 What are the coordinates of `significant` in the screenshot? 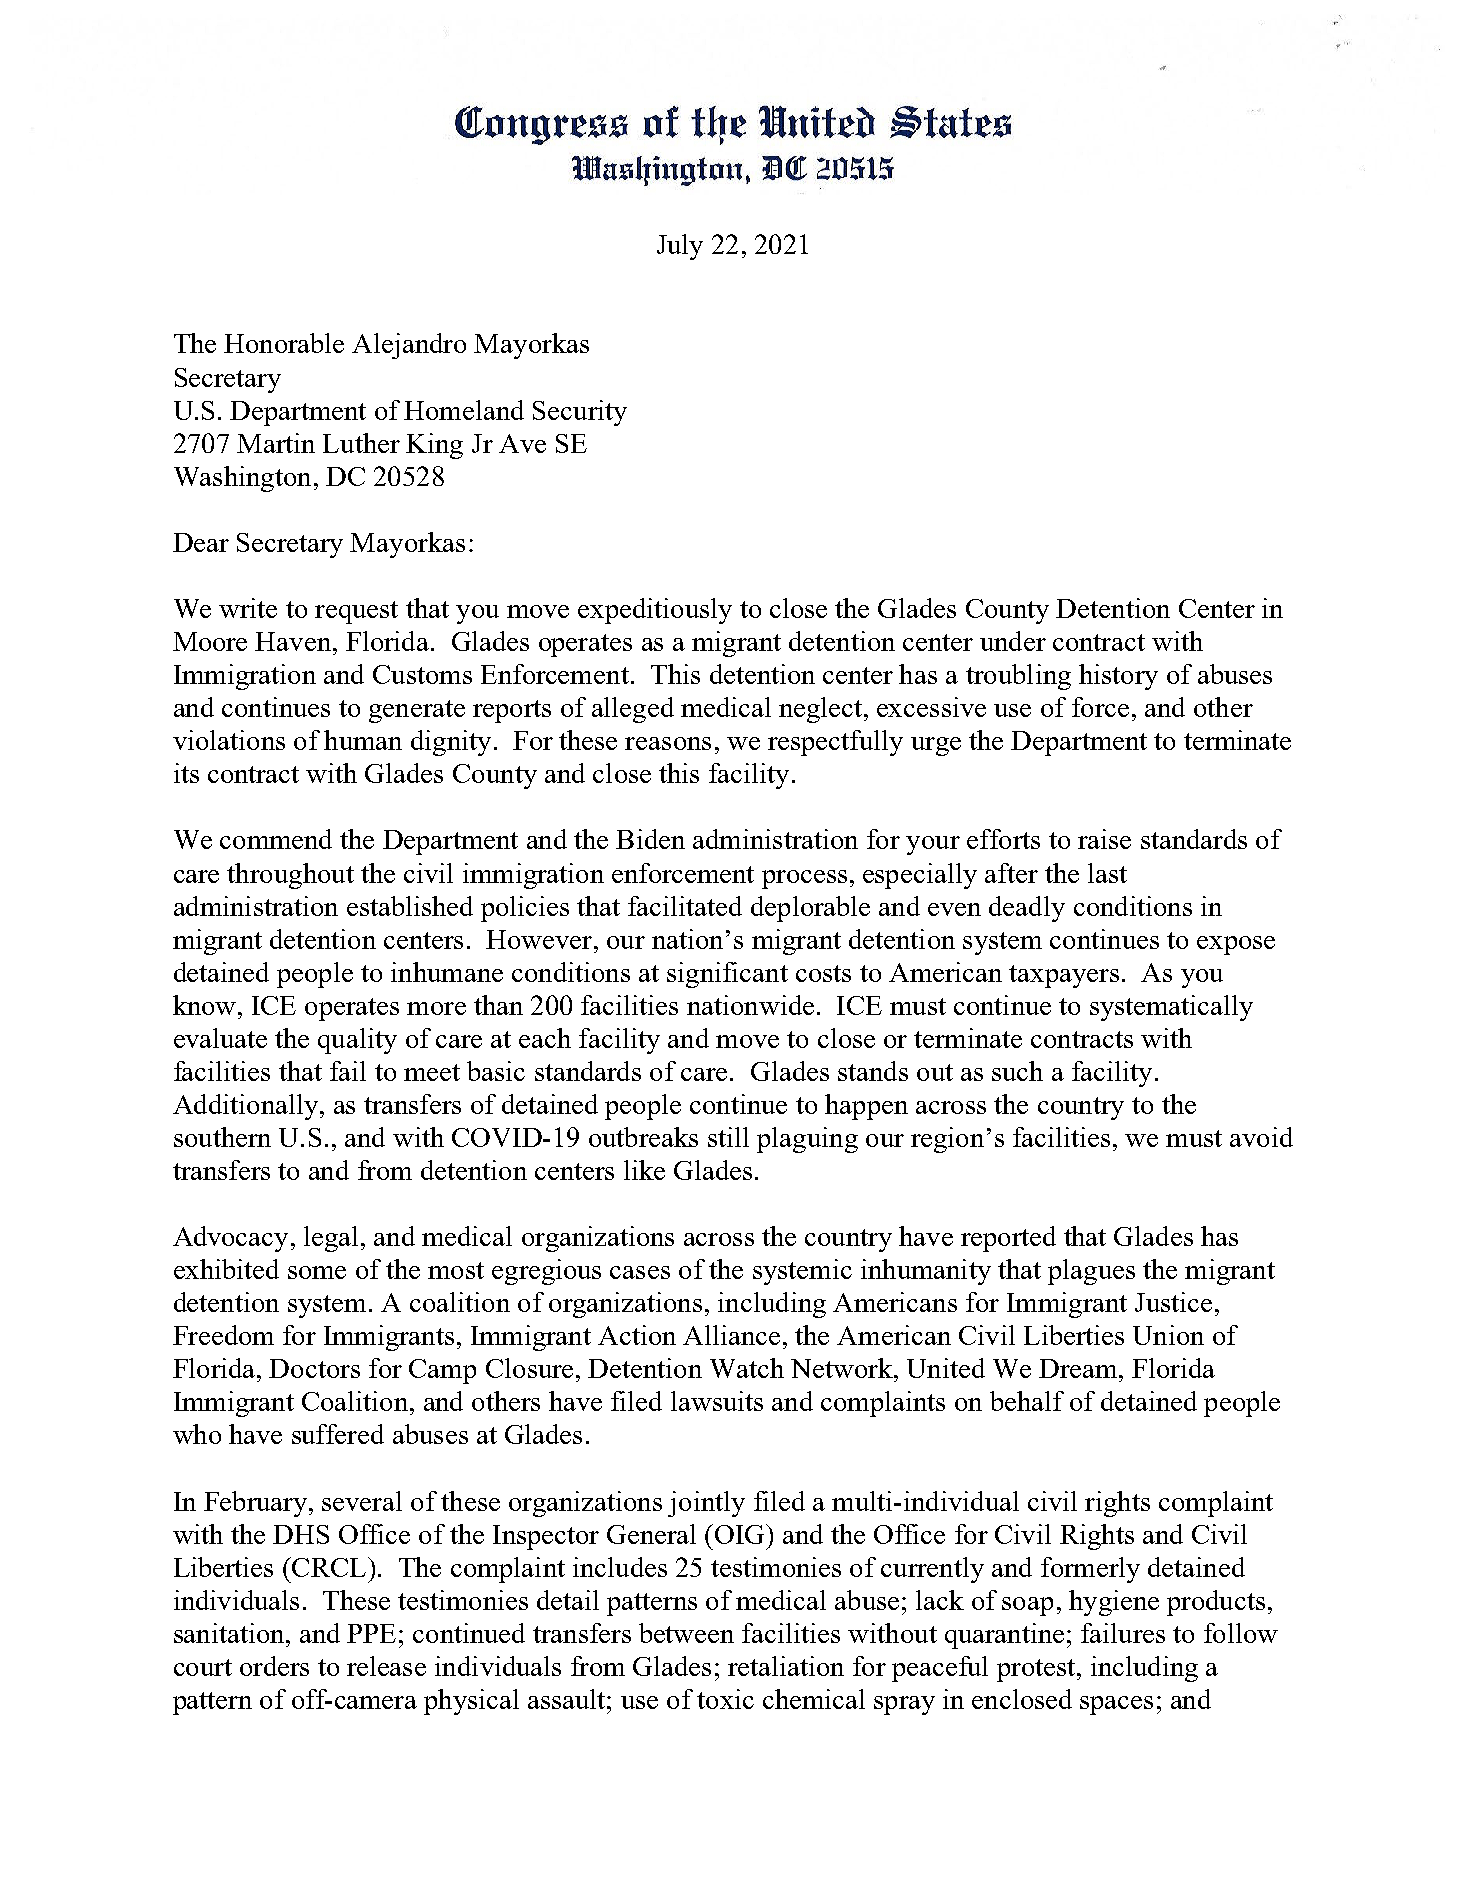 It's located at (727, 975).
